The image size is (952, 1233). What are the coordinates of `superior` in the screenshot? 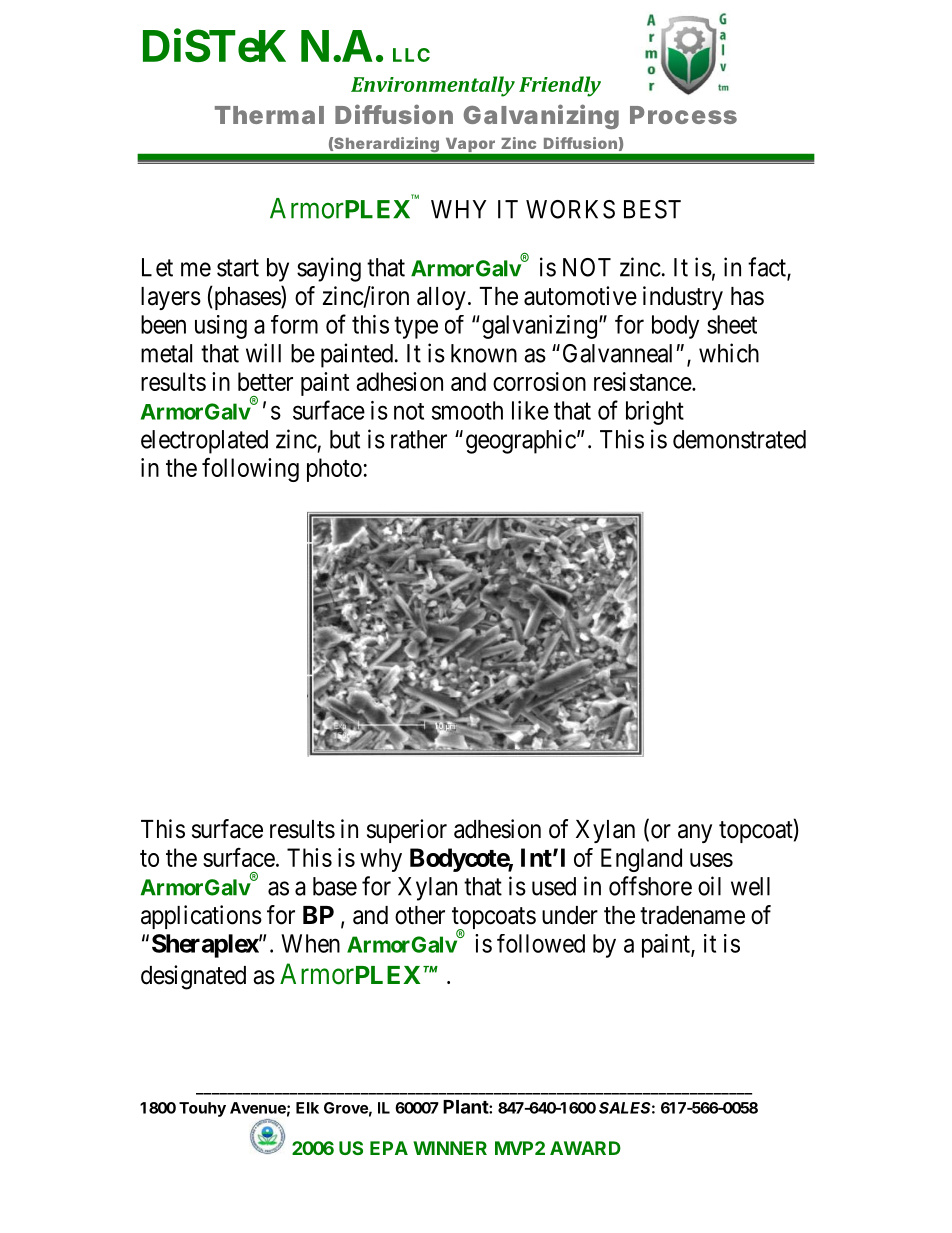 It's located at (407, 831).
